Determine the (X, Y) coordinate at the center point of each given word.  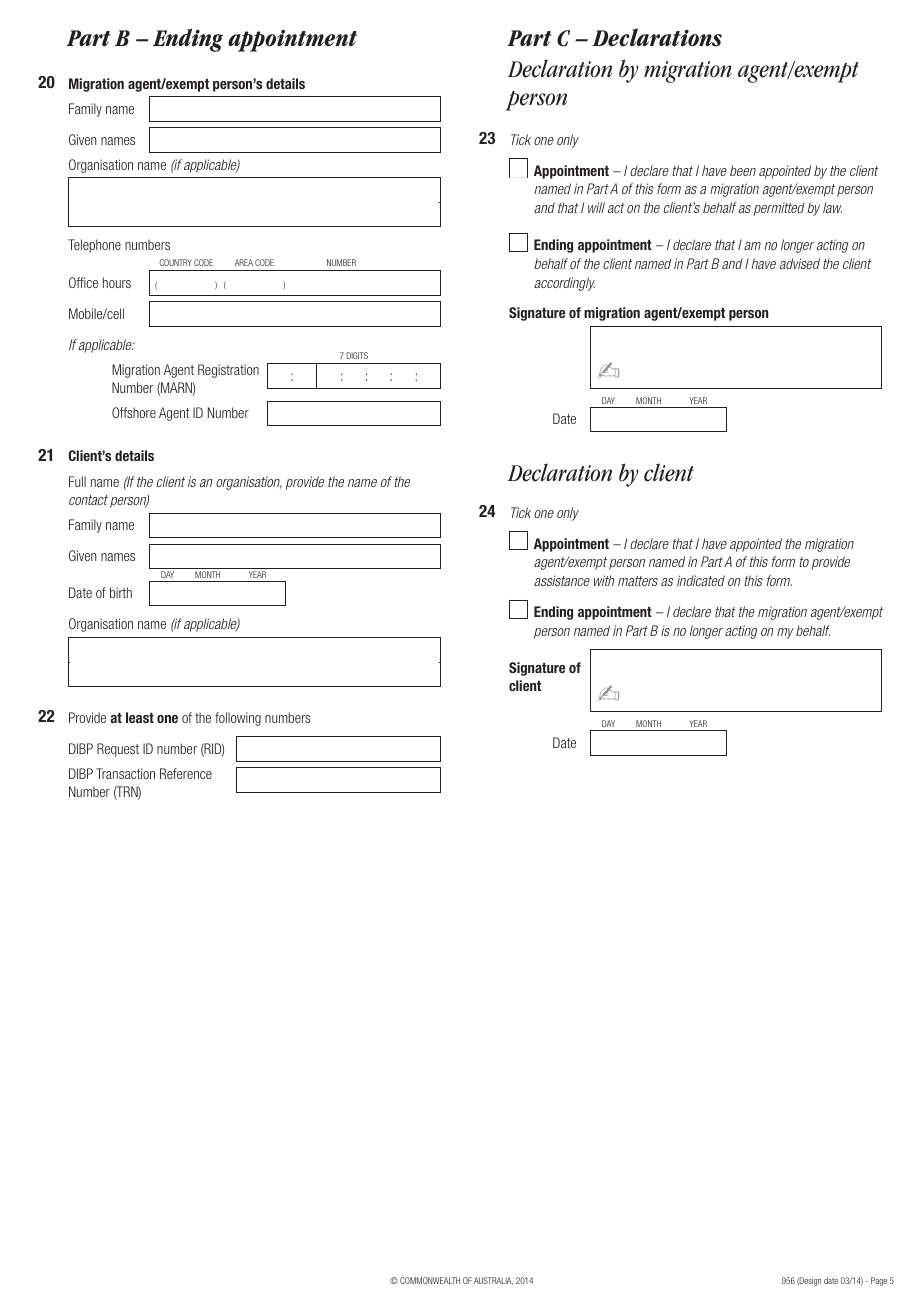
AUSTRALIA (493, 1281)
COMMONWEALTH (430, 1280)
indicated (701, 580)
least (140, 717)
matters (638, 581)
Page (879, 1281)
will (596, 207)
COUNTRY (175, 262)
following (238, 719)
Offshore (134, 412)
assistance (562, 580)
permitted (779, 209)
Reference (186, 773)
